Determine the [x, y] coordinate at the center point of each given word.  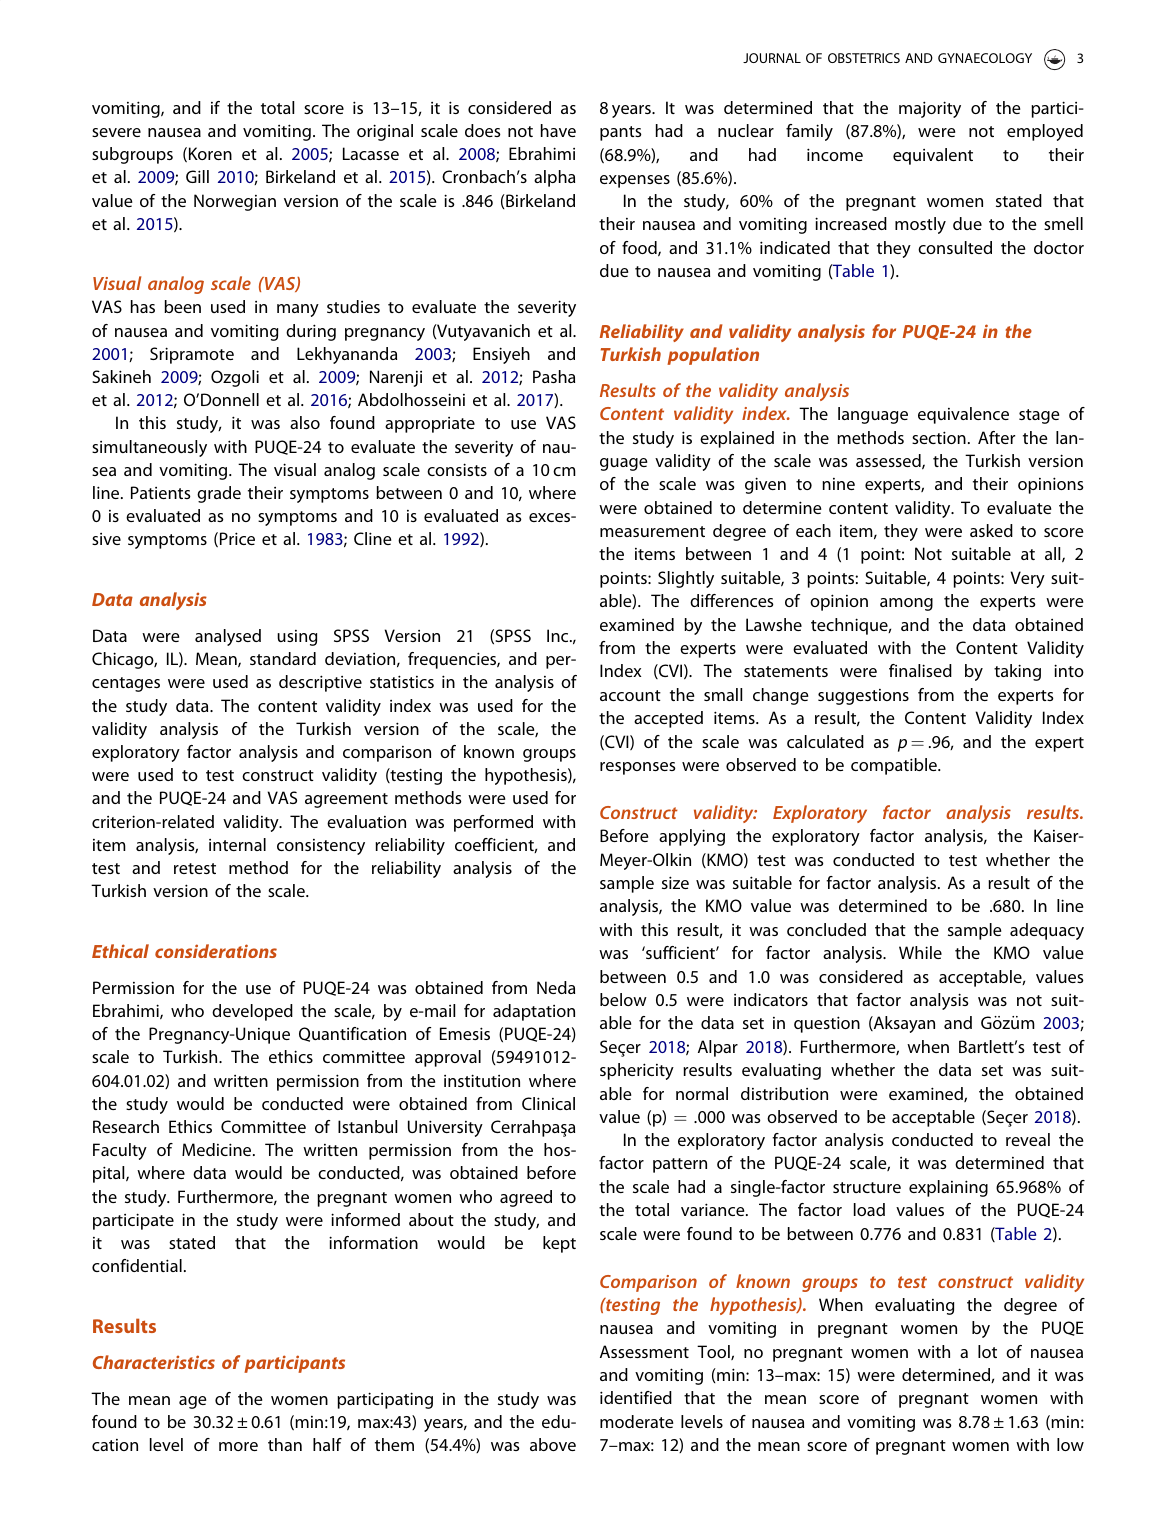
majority [930, 109]
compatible [895, 766]
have [558, 130]
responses [638, 768]
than [285, 1444]
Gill [197, 176]
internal [237, 844]
